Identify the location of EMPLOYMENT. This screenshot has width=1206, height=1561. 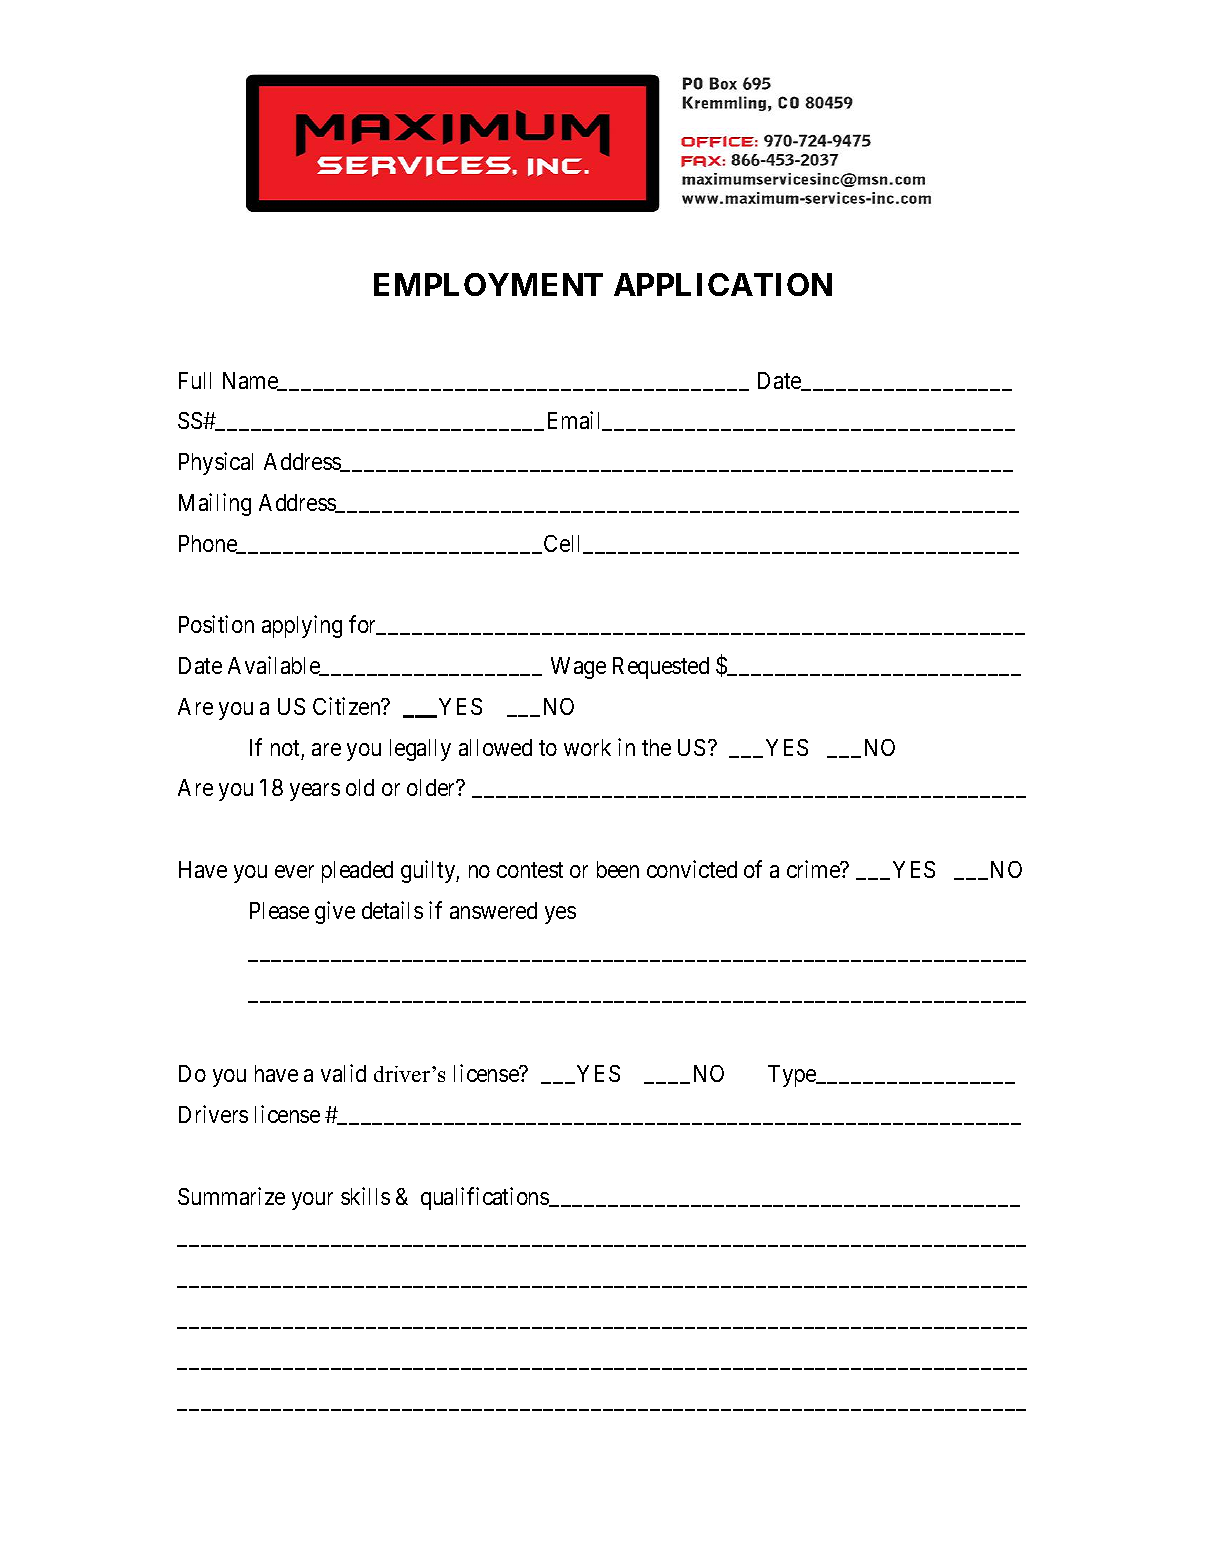
(488, 284).
